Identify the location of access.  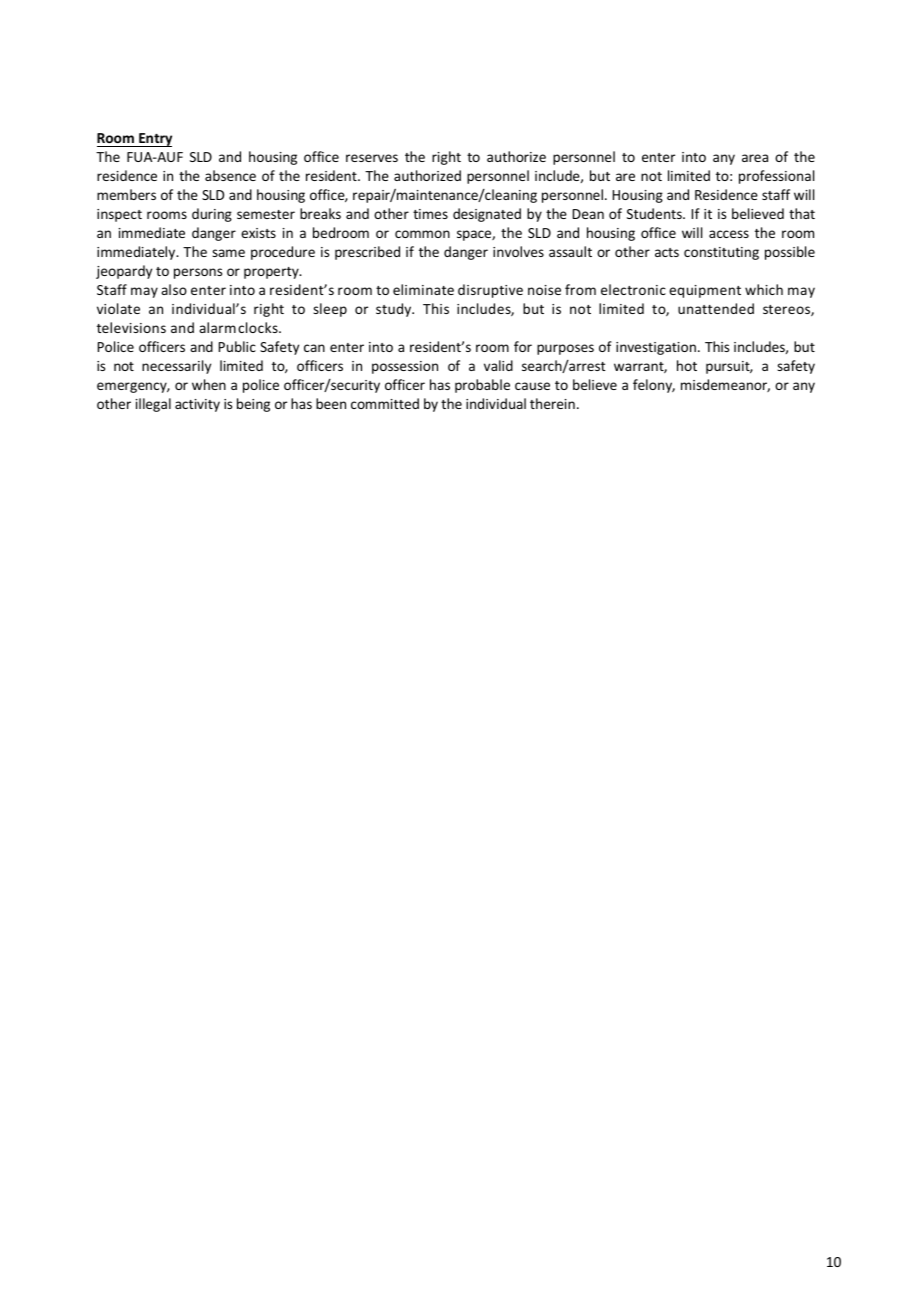
(729, 234).
